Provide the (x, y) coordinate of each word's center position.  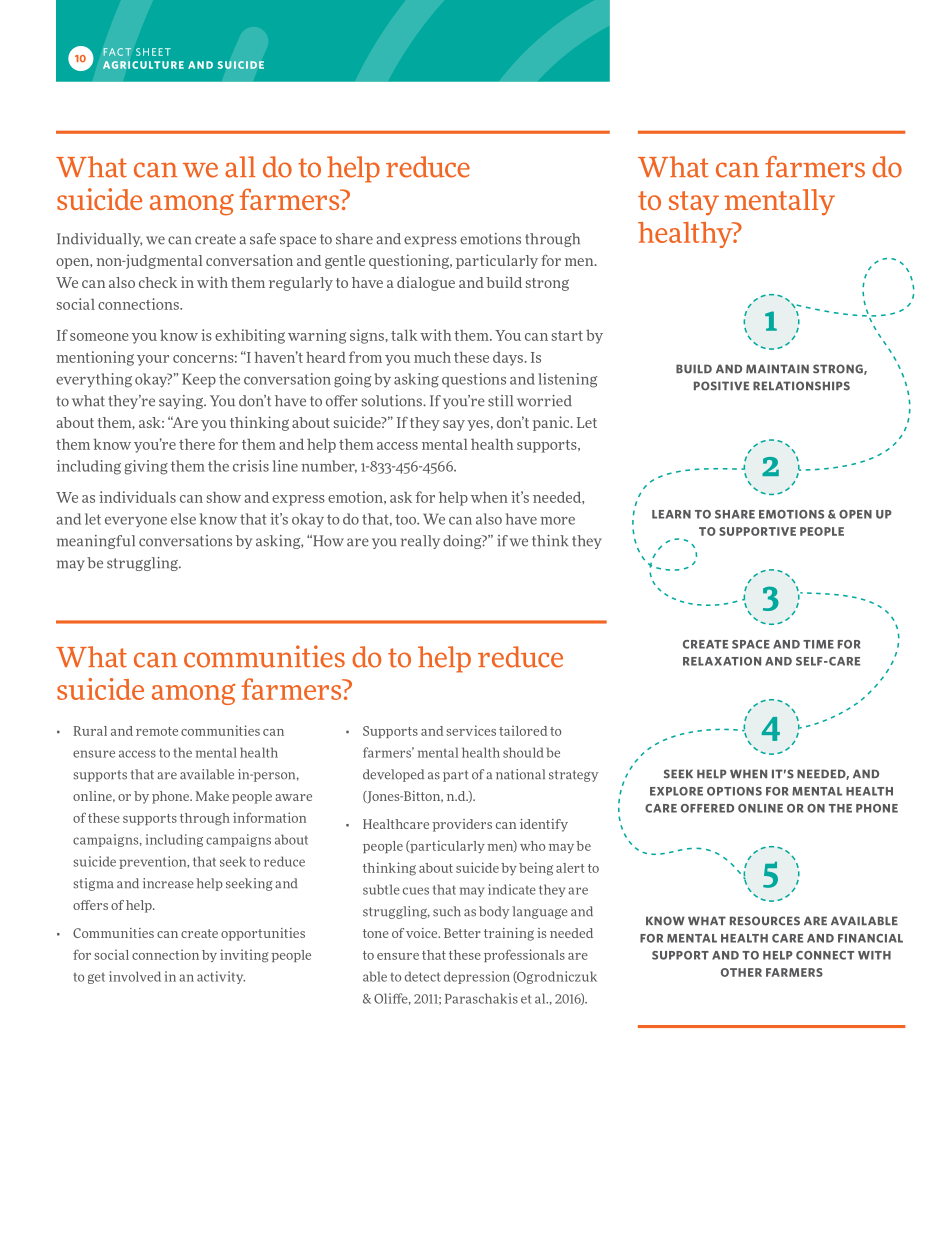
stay (694, 203)
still (500, 401)
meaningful (96, 542)
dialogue (426, 283)
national (520, 774)
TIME (818, 644)
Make (212, 796)
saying (182, 402)
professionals (524, 955)
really (420, 542)
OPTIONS (734, 791)
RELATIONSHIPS (801, 386)
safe (263, 239)
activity (221, 977)
